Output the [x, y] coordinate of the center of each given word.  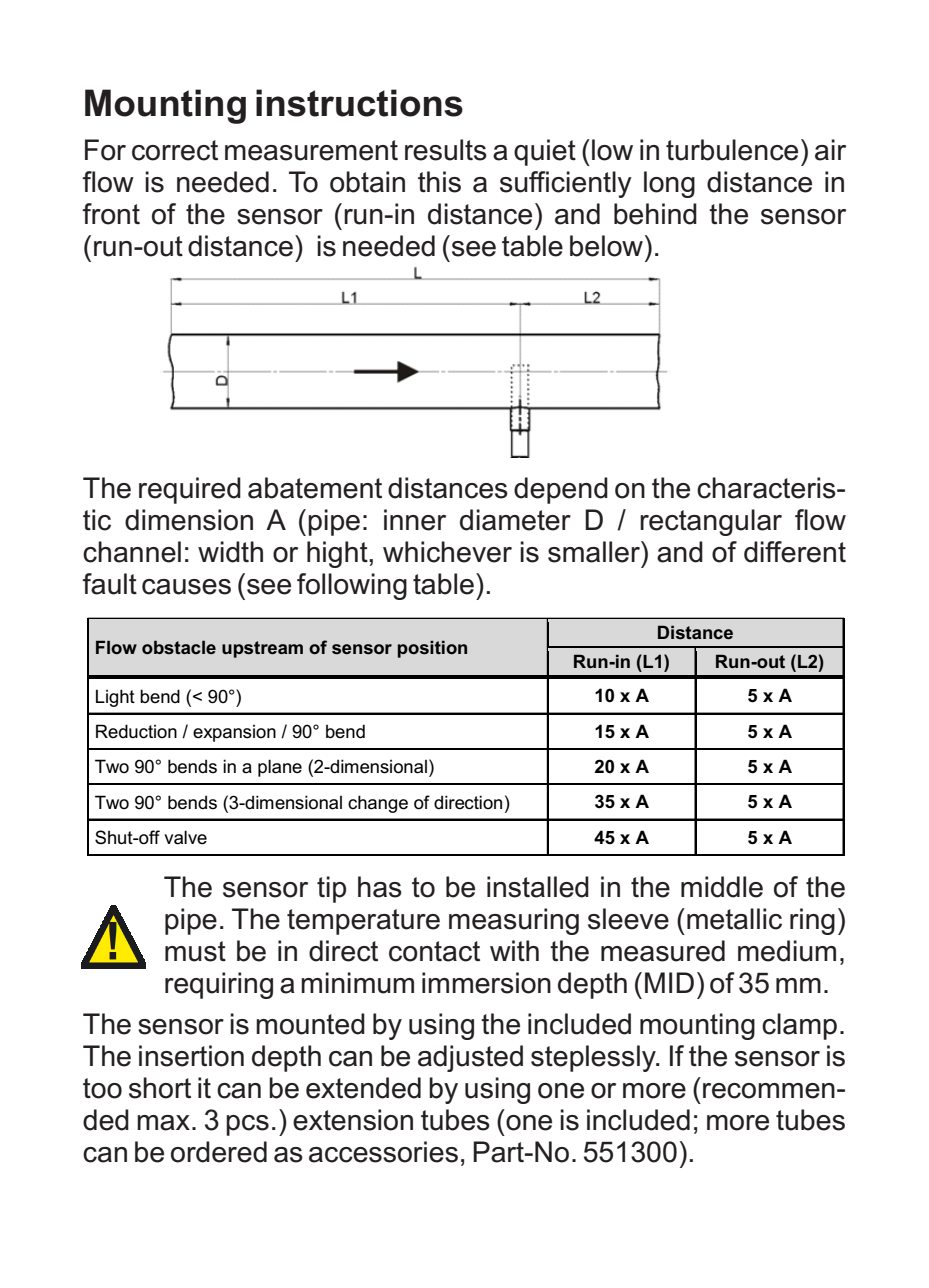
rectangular [711, 522]
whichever [447, 552]
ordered [219, 1152]
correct [175, 150]
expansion [234, 733]
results [446, 150]
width [230, 552]
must [195, 951]
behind [655, 214]
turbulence [732, 150]
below [606, 246]
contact [434, 951]
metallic [734, 919]
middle [722, 887]
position [432, 649]
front [111, 214]
